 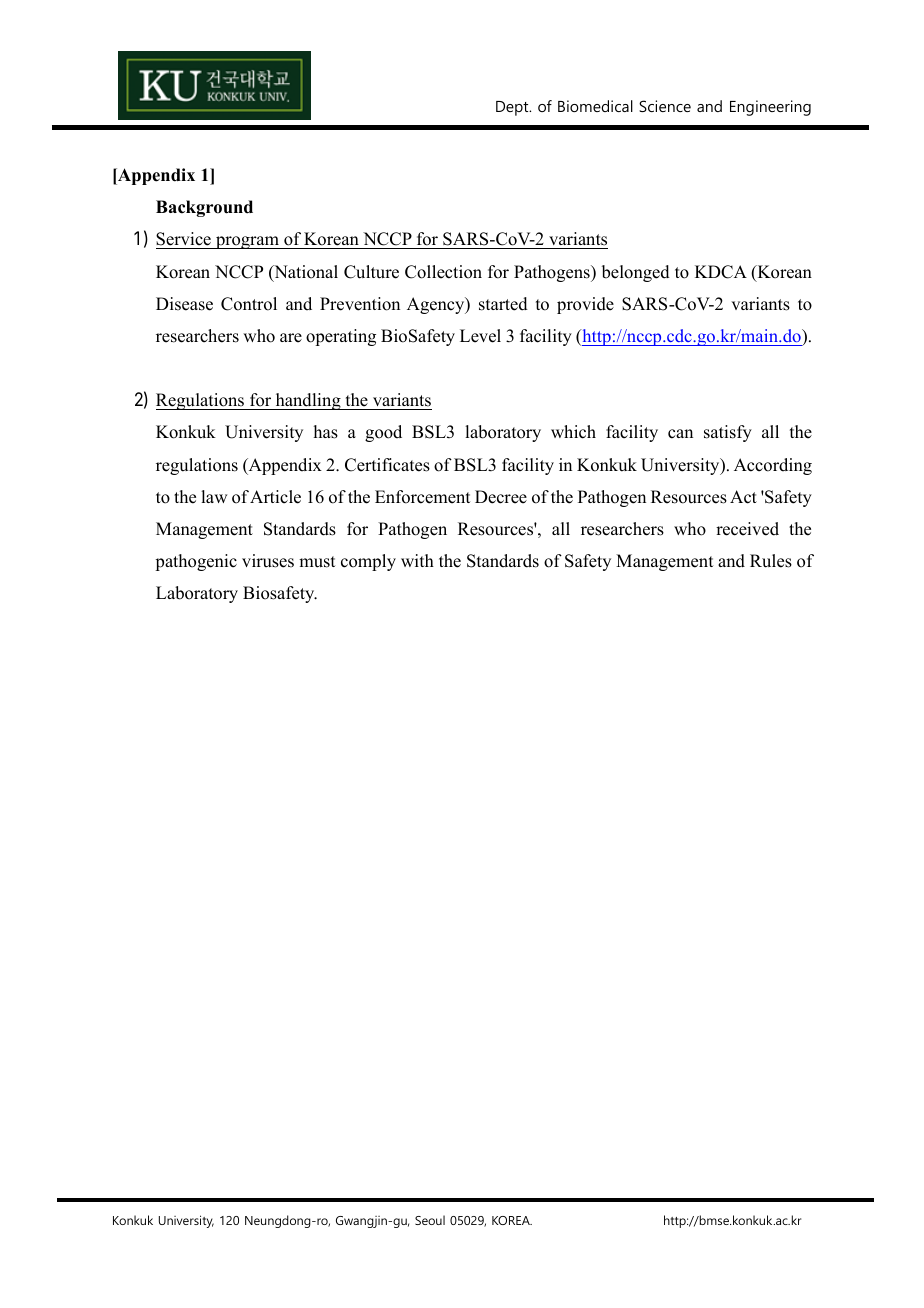 What do you see at coordinates (513, 108) in the screenshot?
I see `Dept` at bounding box center [513, 108].
